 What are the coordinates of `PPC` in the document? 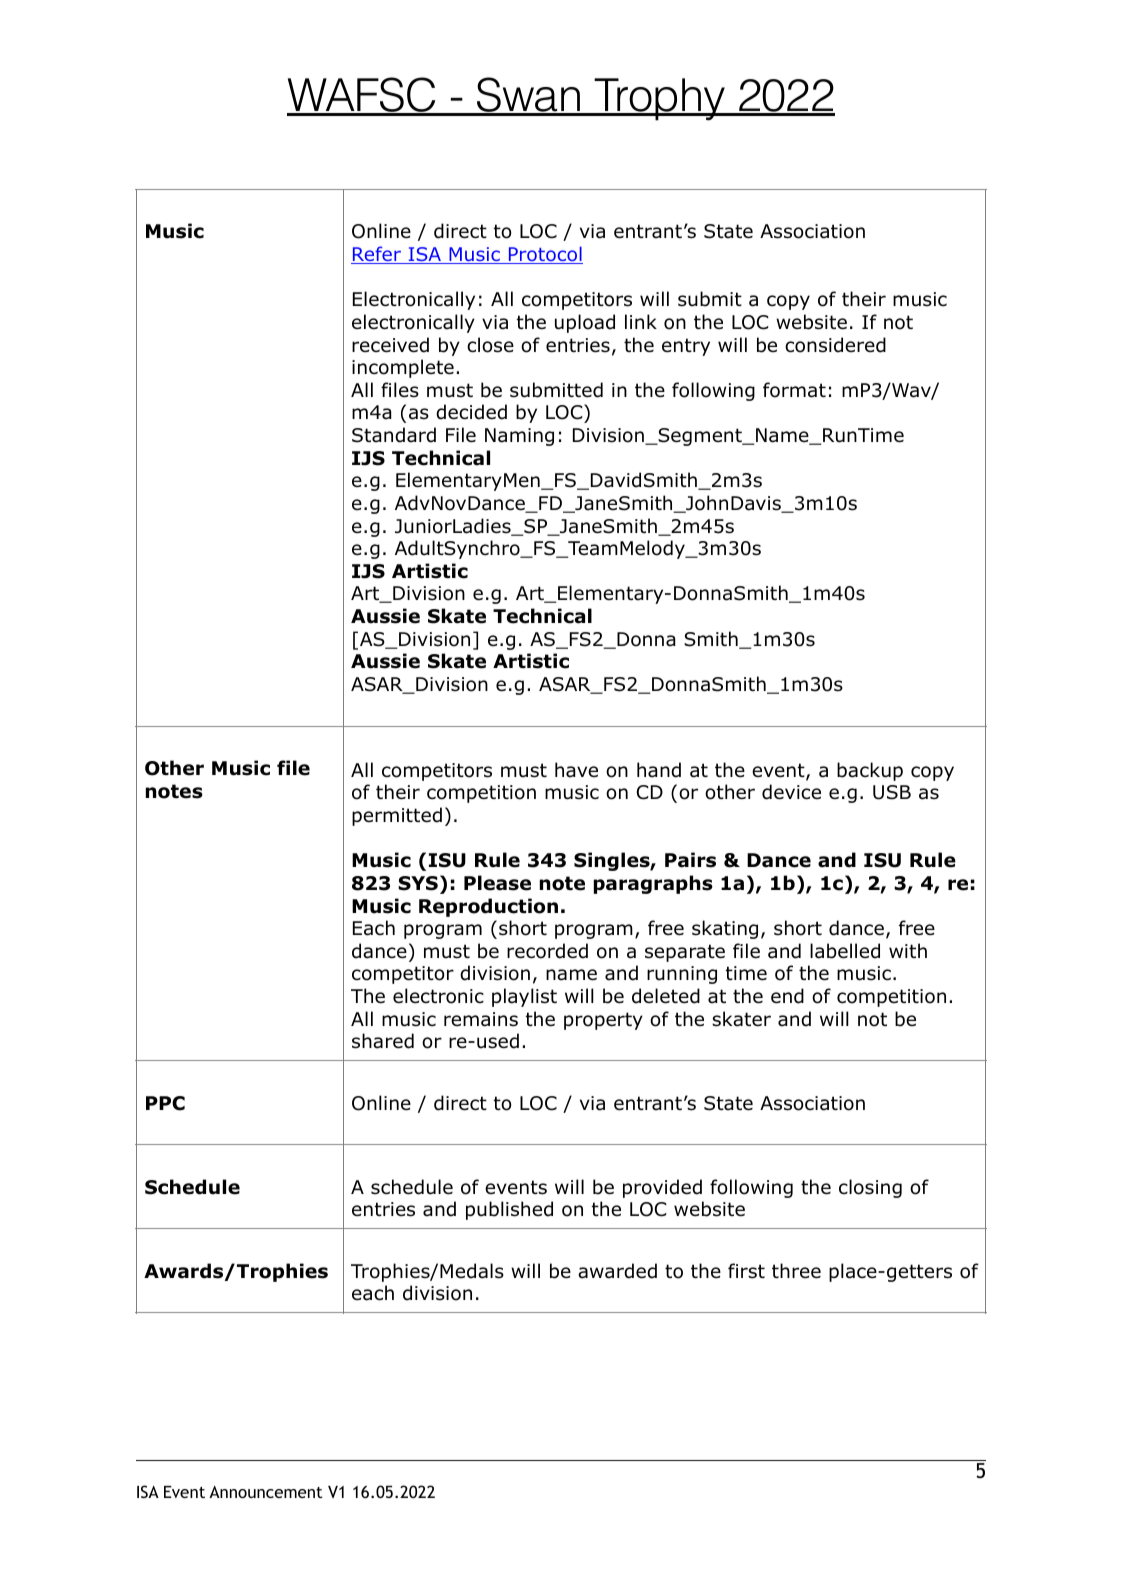 It's located at (165, 1103).
